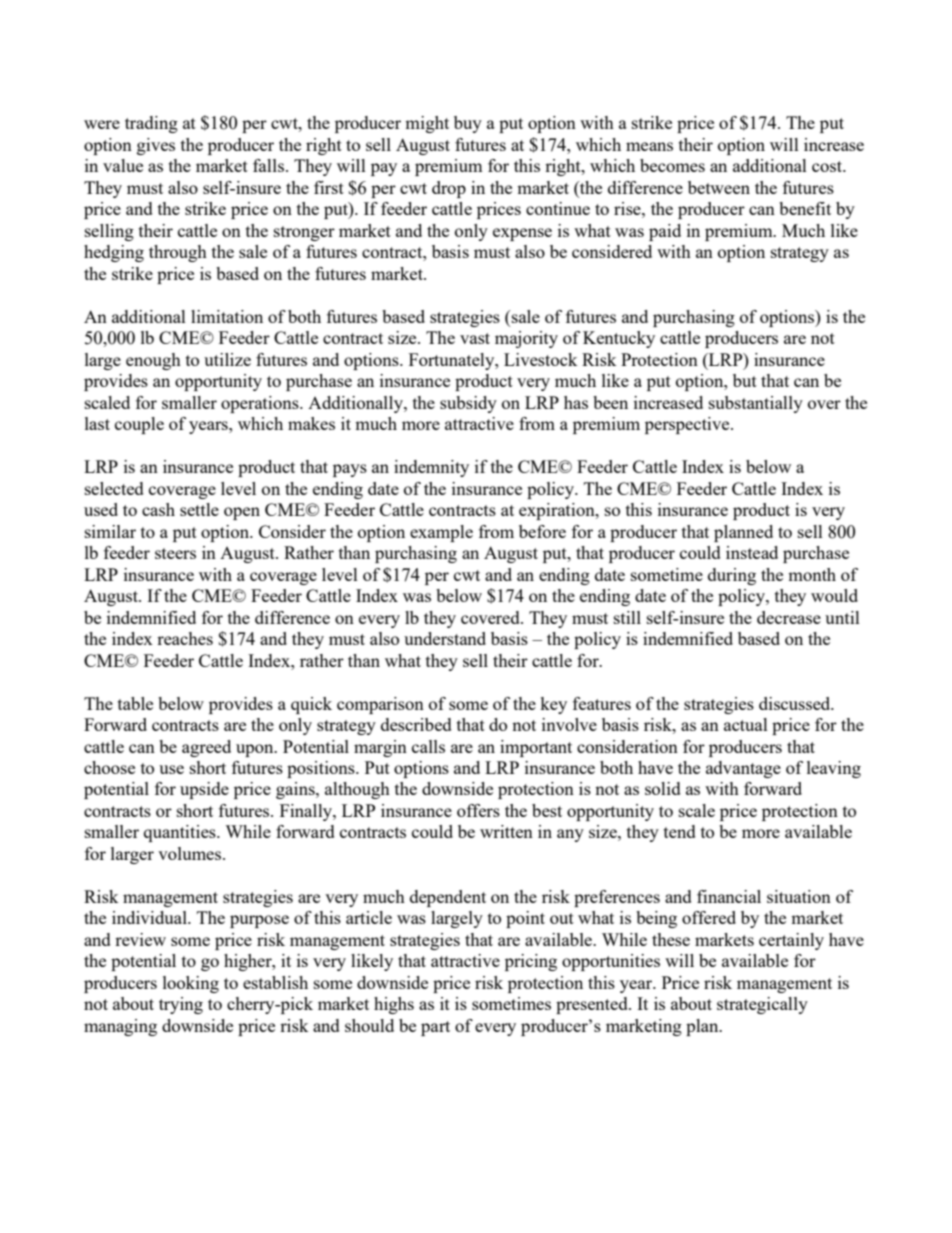 The width and height of the screenshot is (952, 1233). Describe the element at coordinates (468, 124) in the screenshot. I see `buy` at that location.
